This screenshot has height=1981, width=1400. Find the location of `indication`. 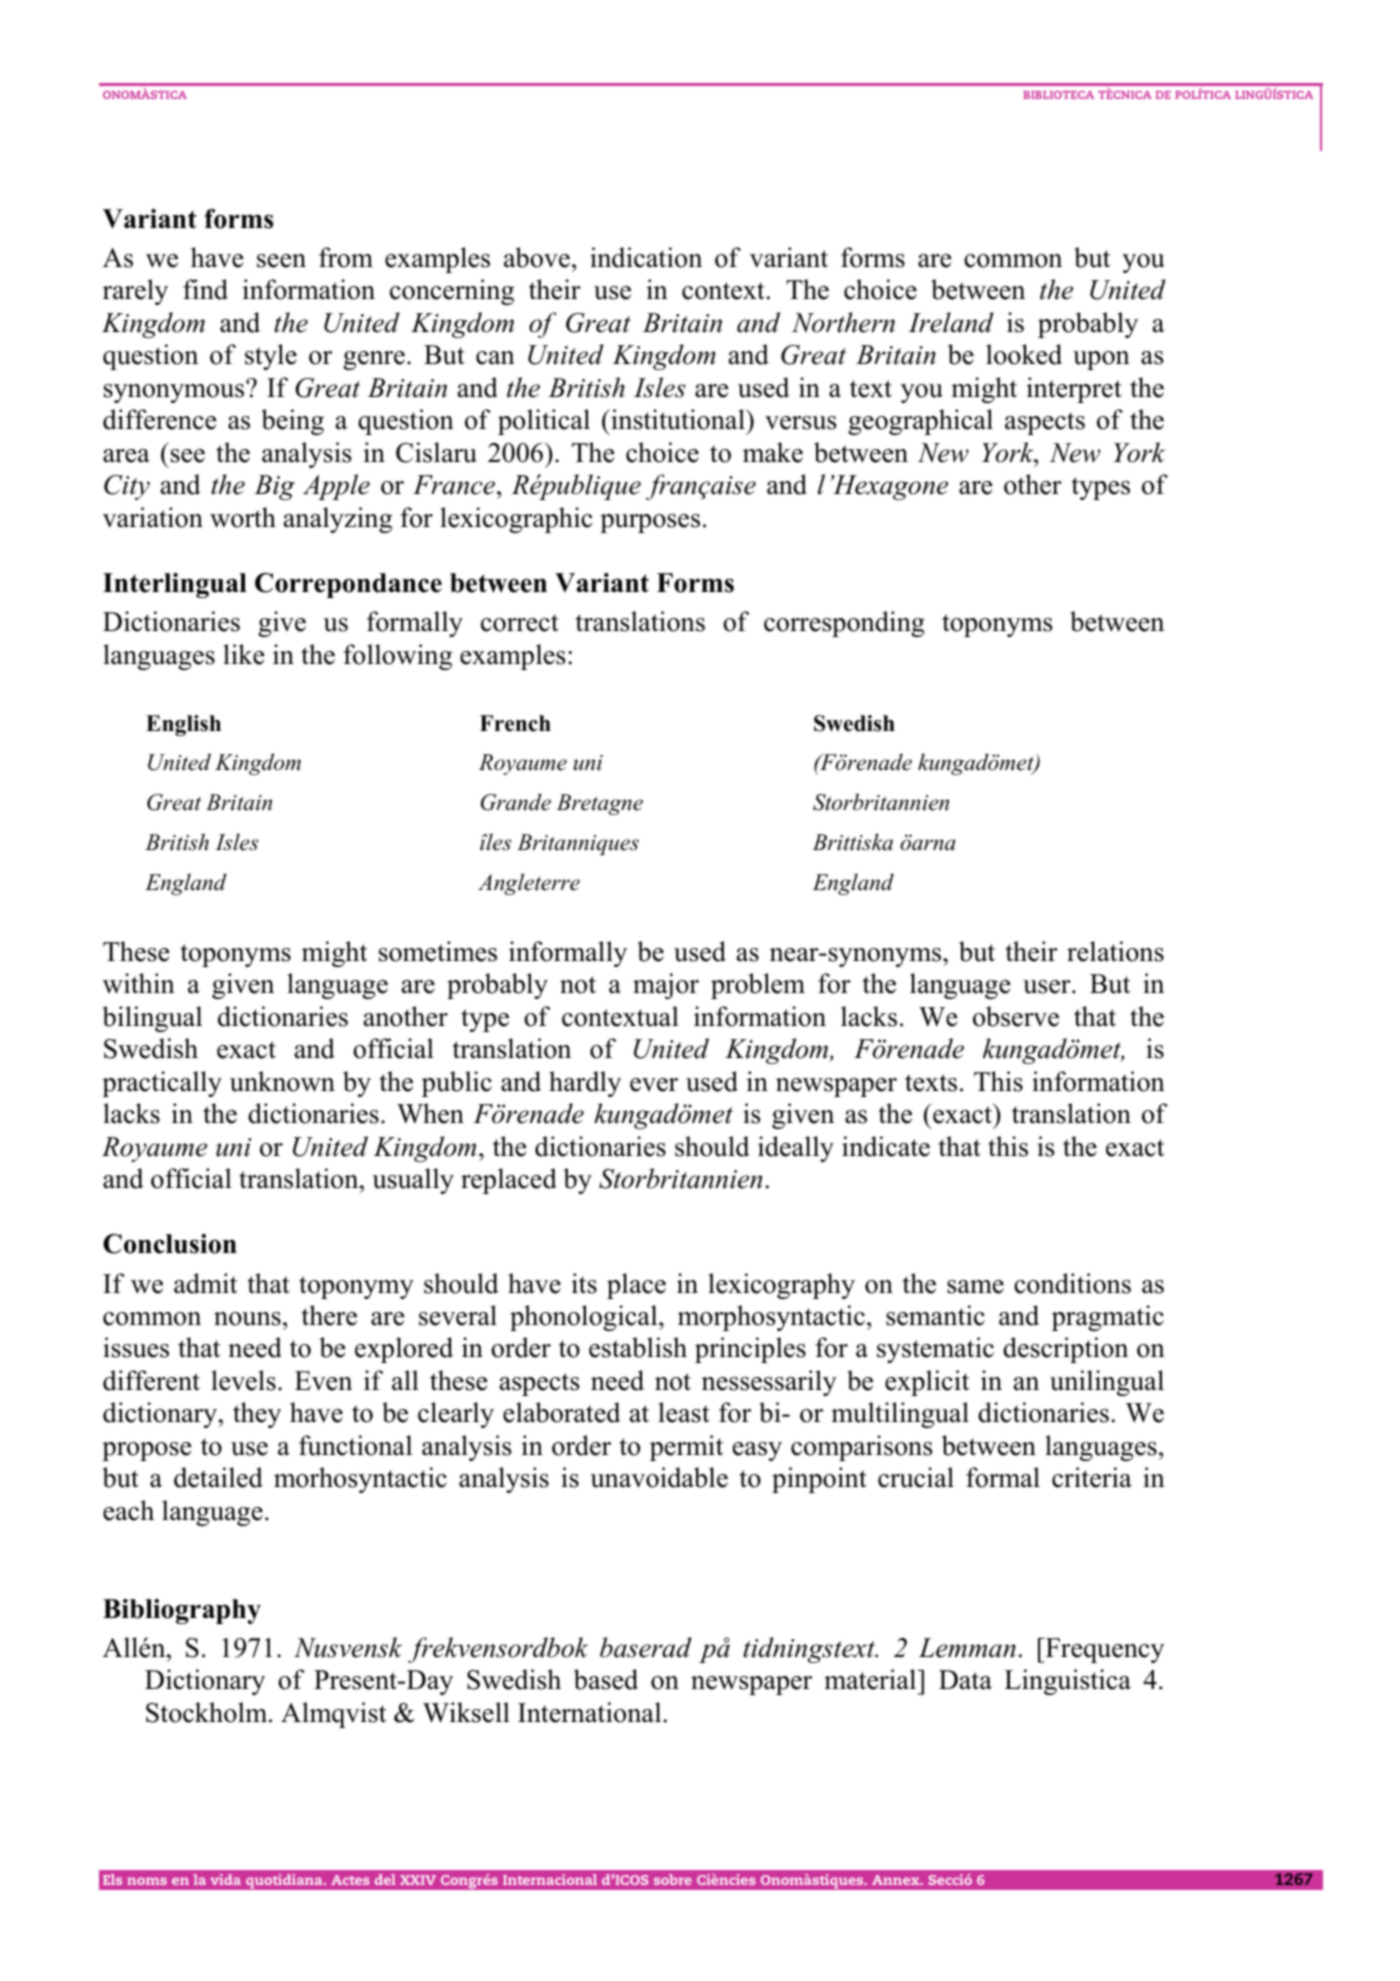

indication is located at coordinates (646, 257).
